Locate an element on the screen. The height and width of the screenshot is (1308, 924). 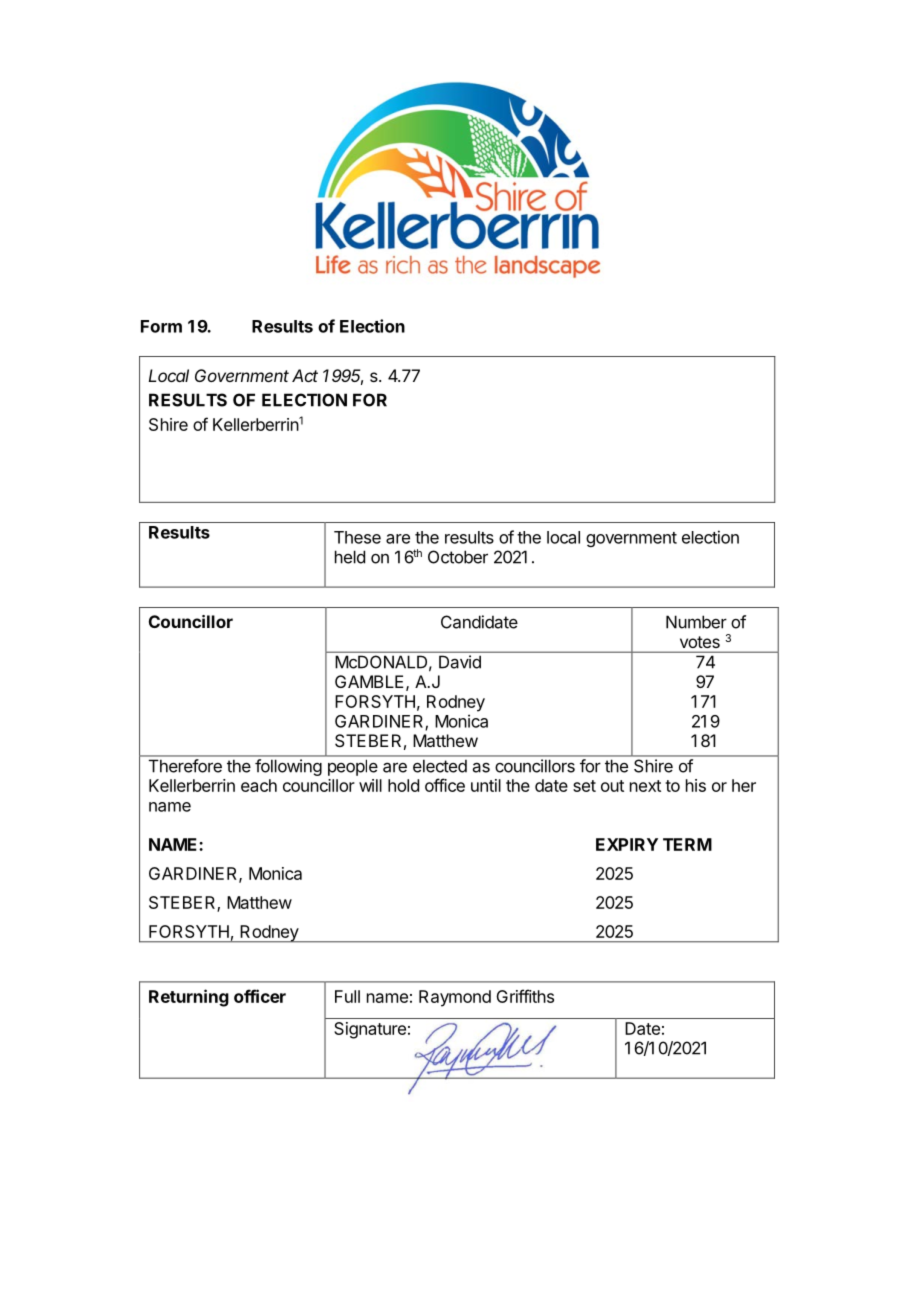
hold is located at coordinates (403, 785).
